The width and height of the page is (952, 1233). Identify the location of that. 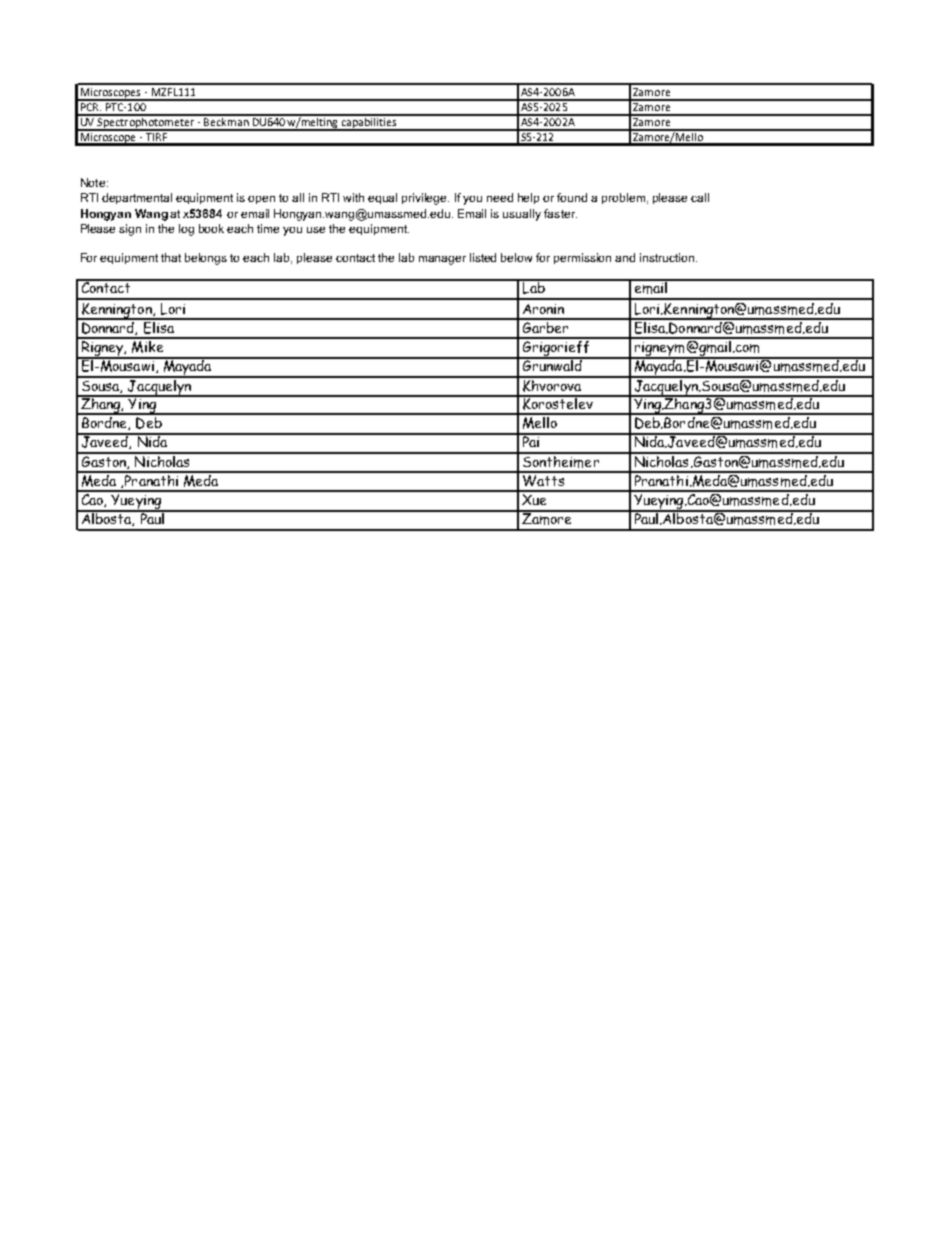
(171, 257).
